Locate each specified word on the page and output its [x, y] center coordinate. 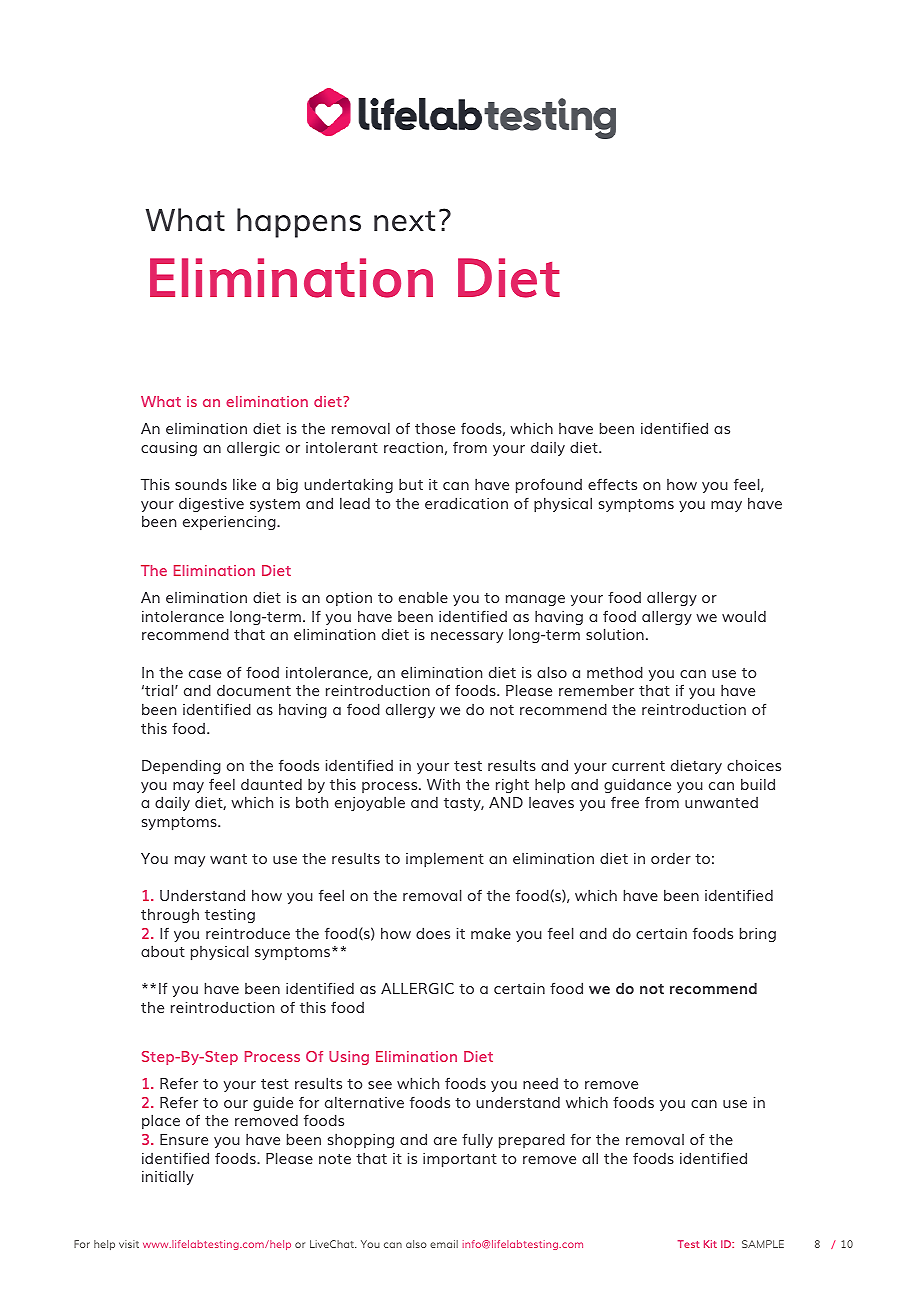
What [185, 220]
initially [168, 1177]
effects [612, 484]
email [444, 1244]
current [638, 766]
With [443, 784]
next [404, 221]
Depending [181, 767]
